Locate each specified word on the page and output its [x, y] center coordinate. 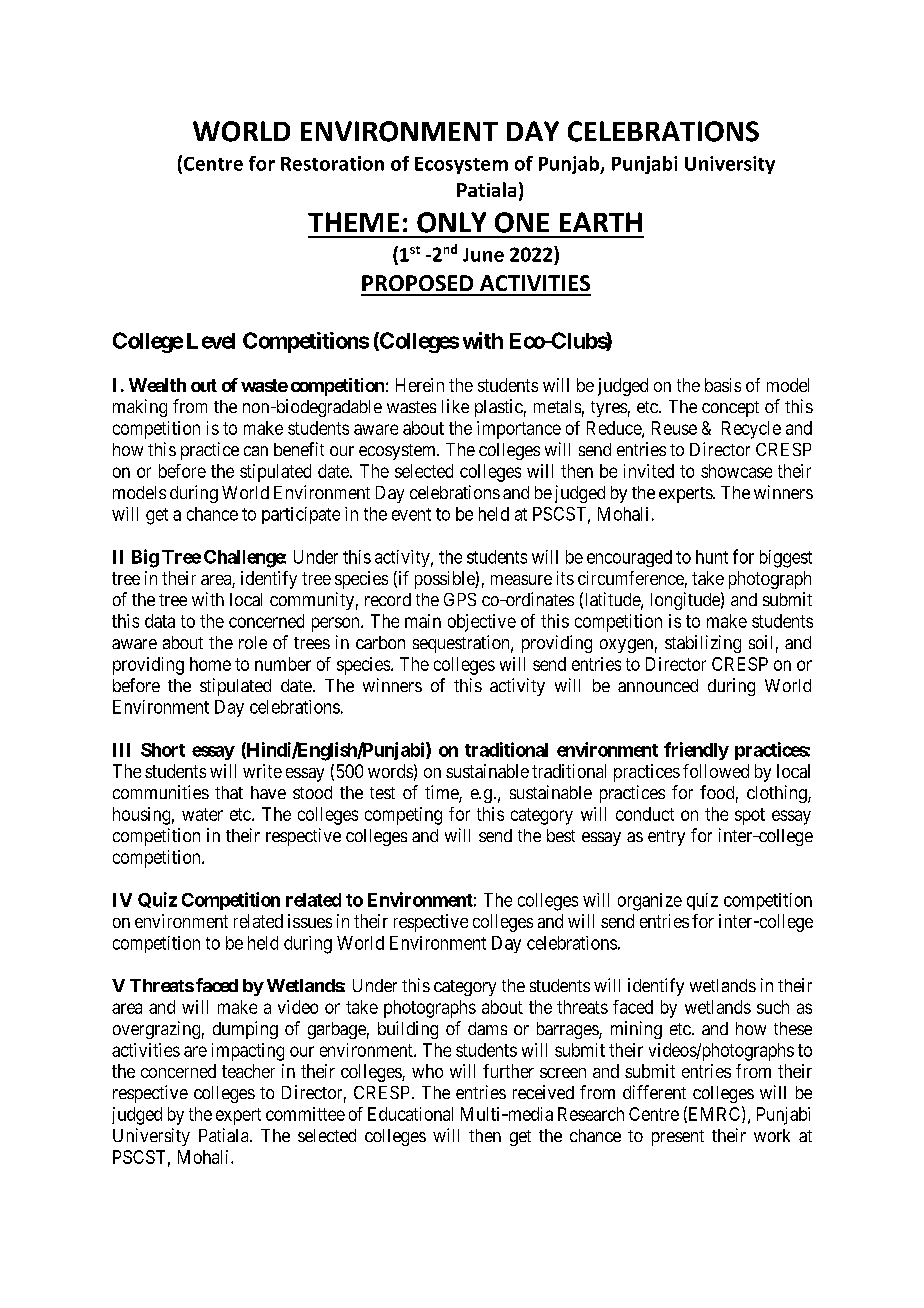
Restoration [332, 163]
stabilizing [703, 644]
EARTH [601, 222]
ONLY [451, 222]
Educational [410, 1114]
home [210, 664]
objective [482, 623]
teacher [248, 1071]
